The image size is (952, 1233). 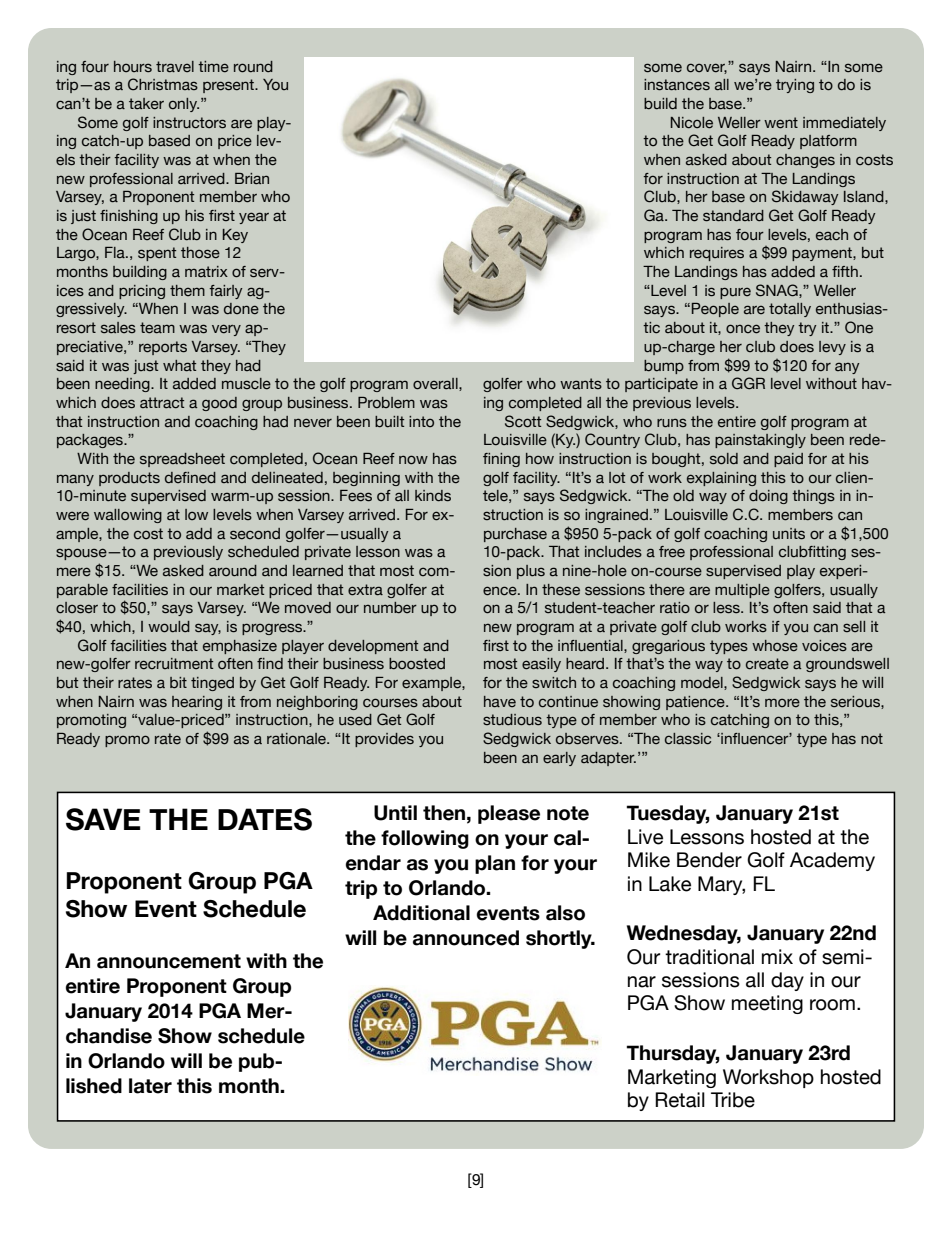 I want to click on number, so click(x=390, y=608).
